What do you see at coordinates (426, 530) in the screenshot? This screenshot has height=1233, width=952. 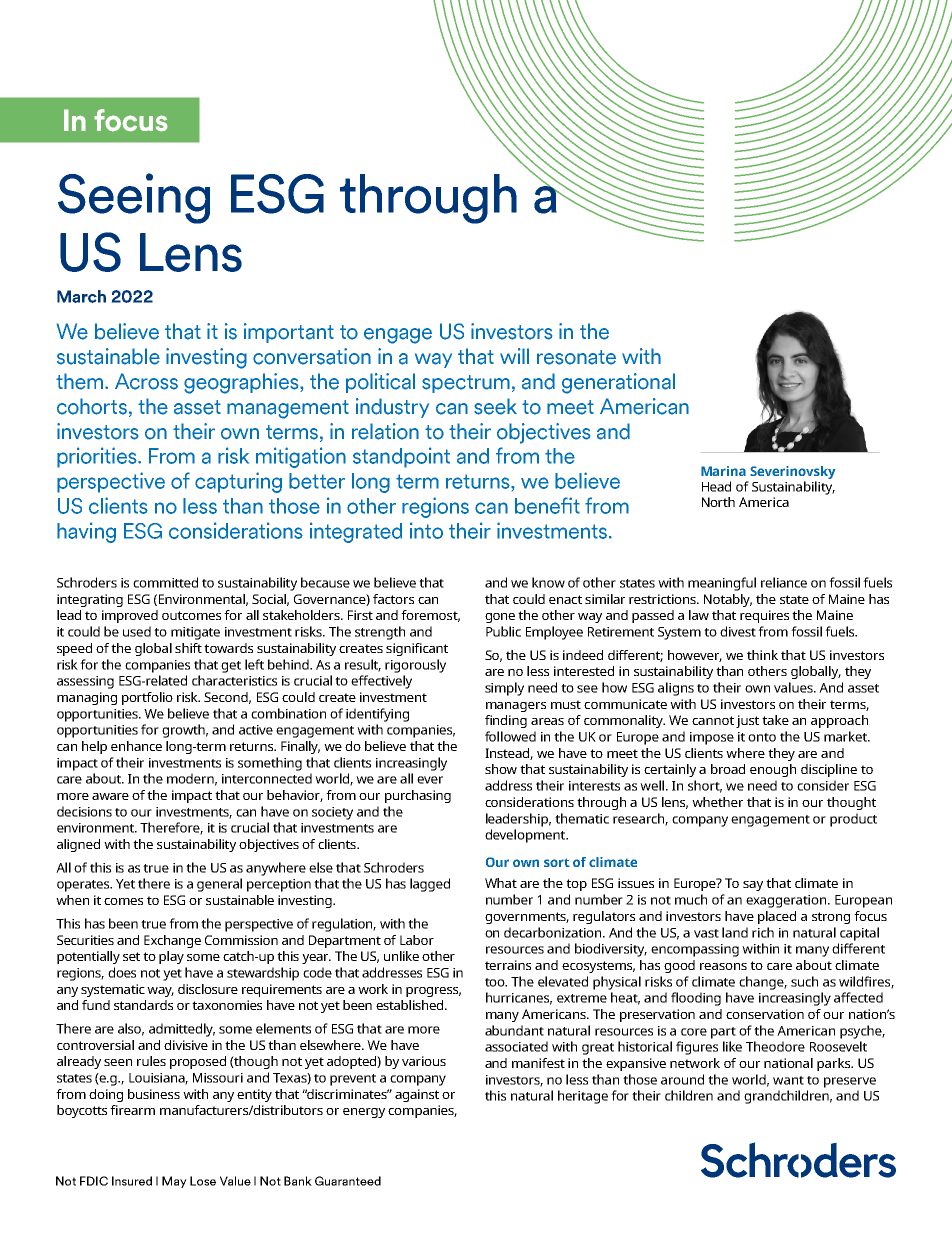 I see `into` at bounding box center [426, 530].
